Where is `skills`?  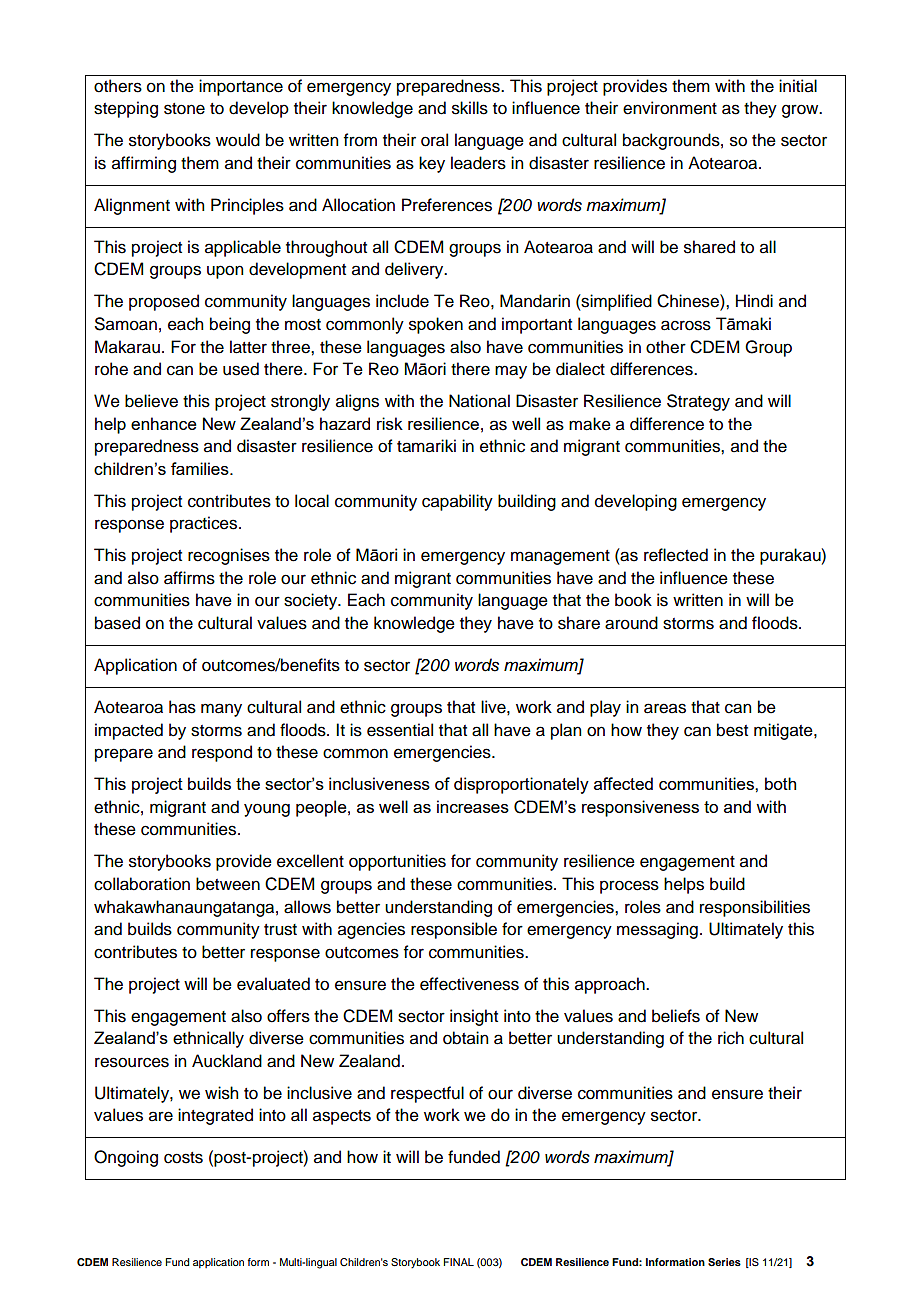 skills is located at coordinates (470, 108).
